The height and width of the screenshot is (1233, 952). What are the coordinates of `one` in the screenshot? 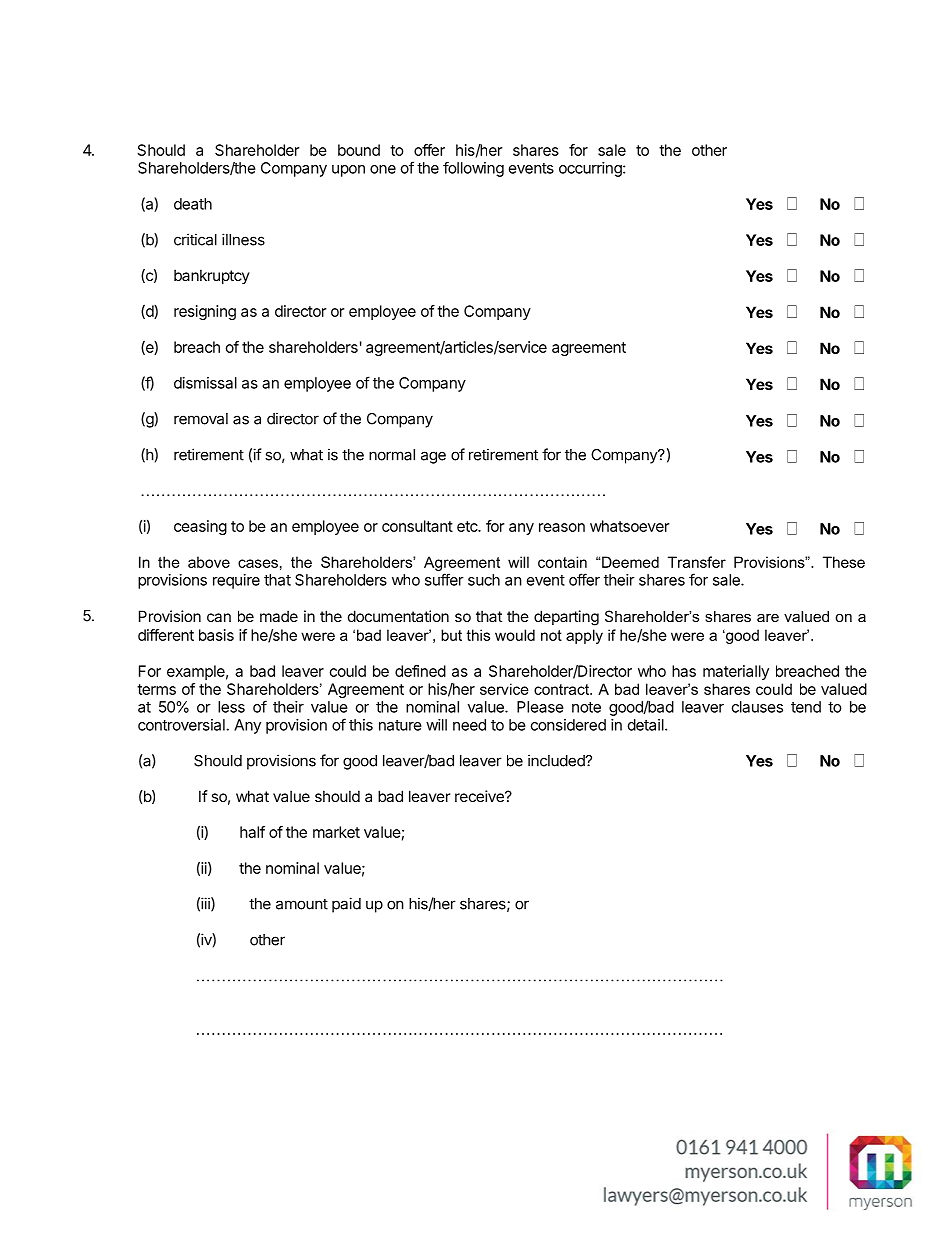 It's located at (383, 169).
